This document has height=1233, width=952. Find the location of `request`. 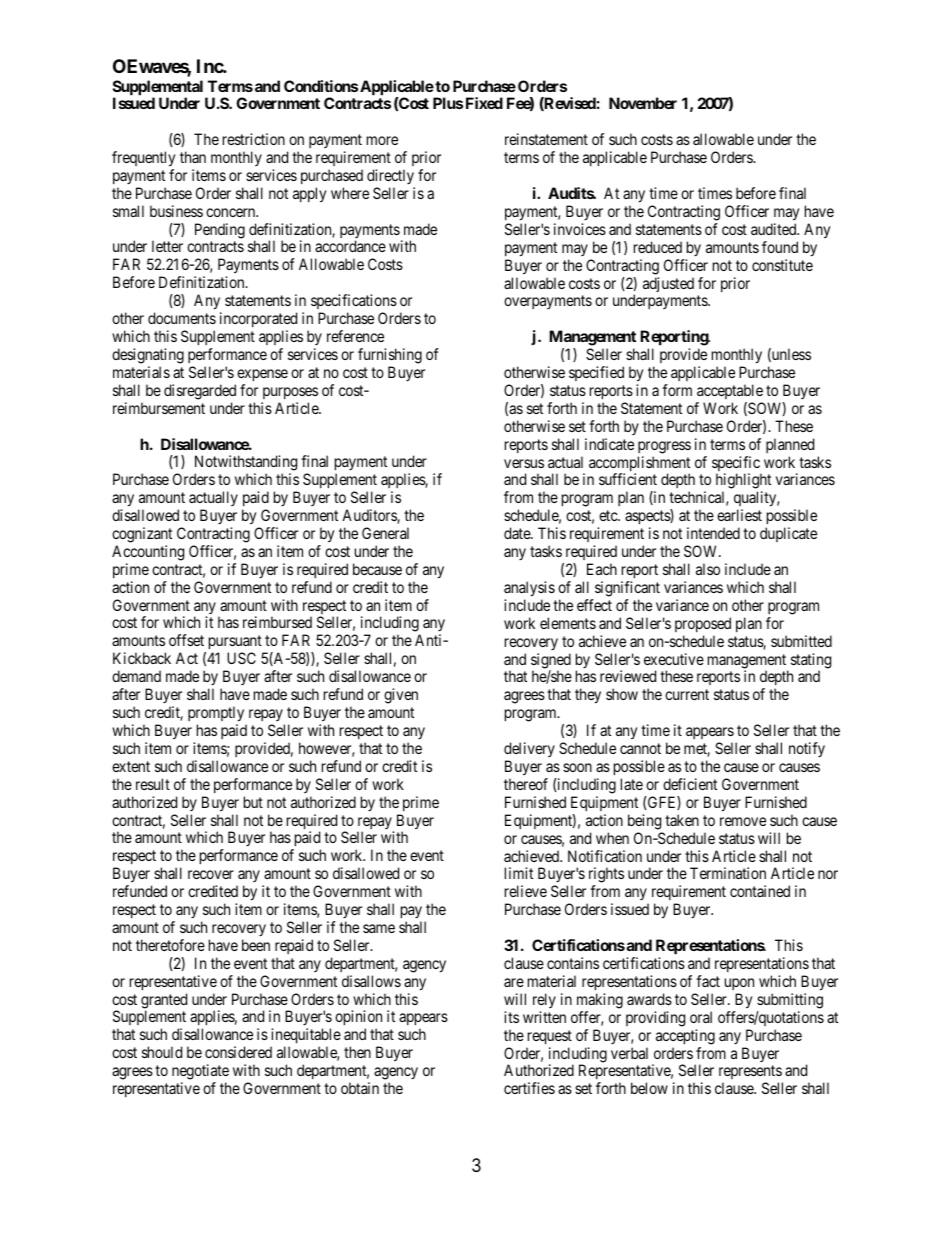

request is located at coordinates (550, 1037).
